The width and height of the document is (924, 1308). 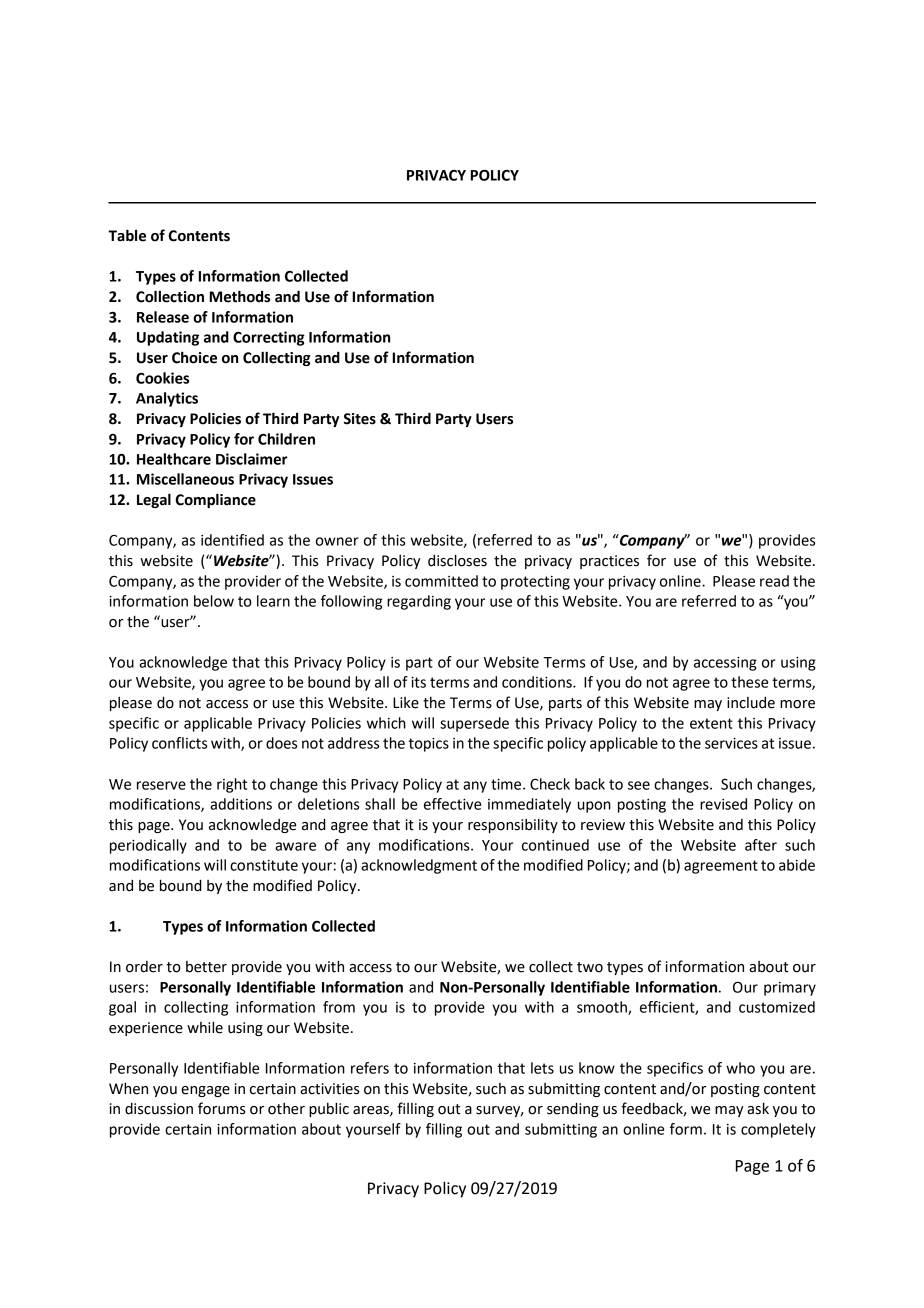 What do you see at coordinates (269, 338) in the document?
I see `Correcting` at bounding box center [269, 338].
